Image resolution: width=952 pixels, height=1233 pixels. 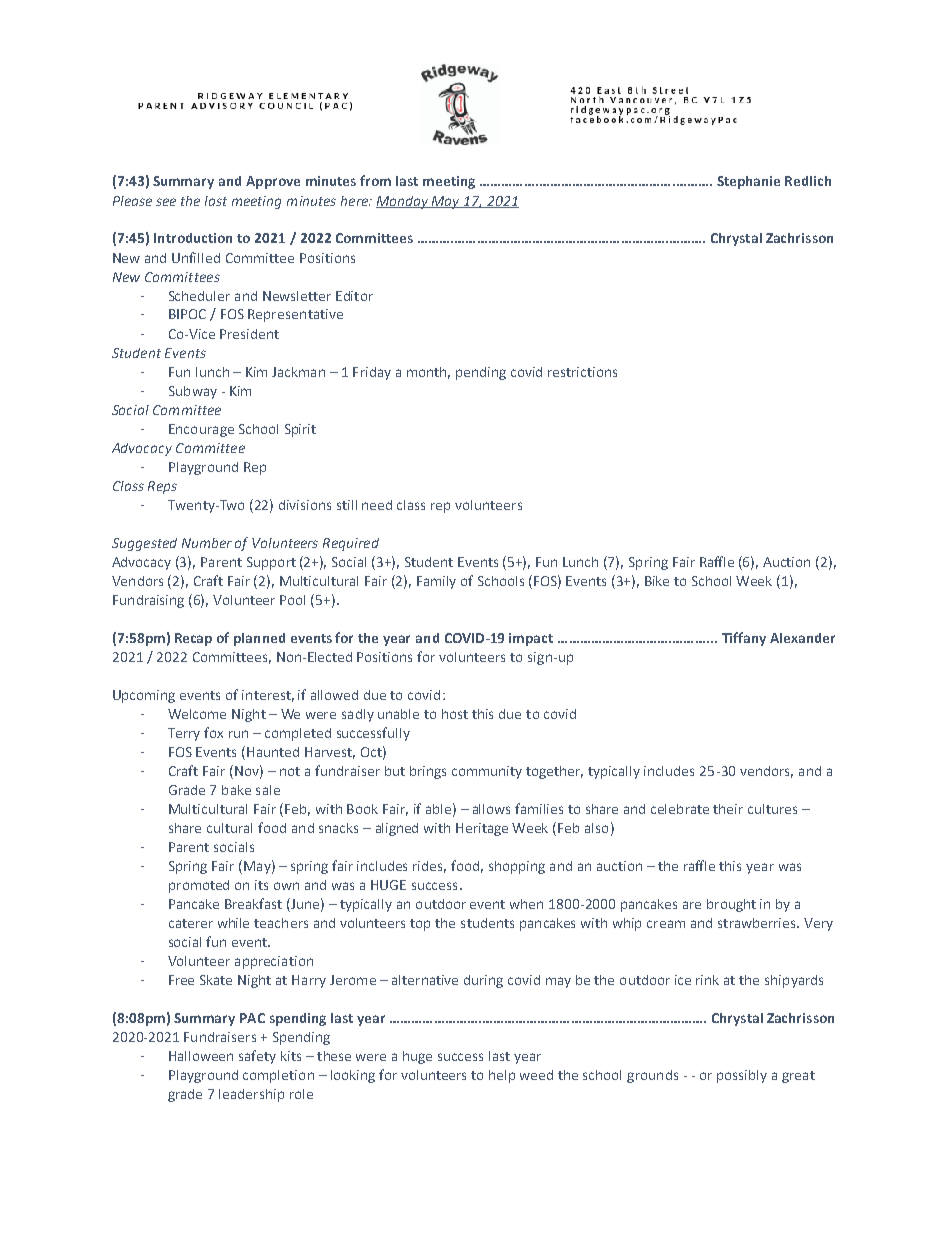 What do you see at coordinates (201, 1056) in the screenshot?
I see `Halloween` at bounding box center [201, 1056].
